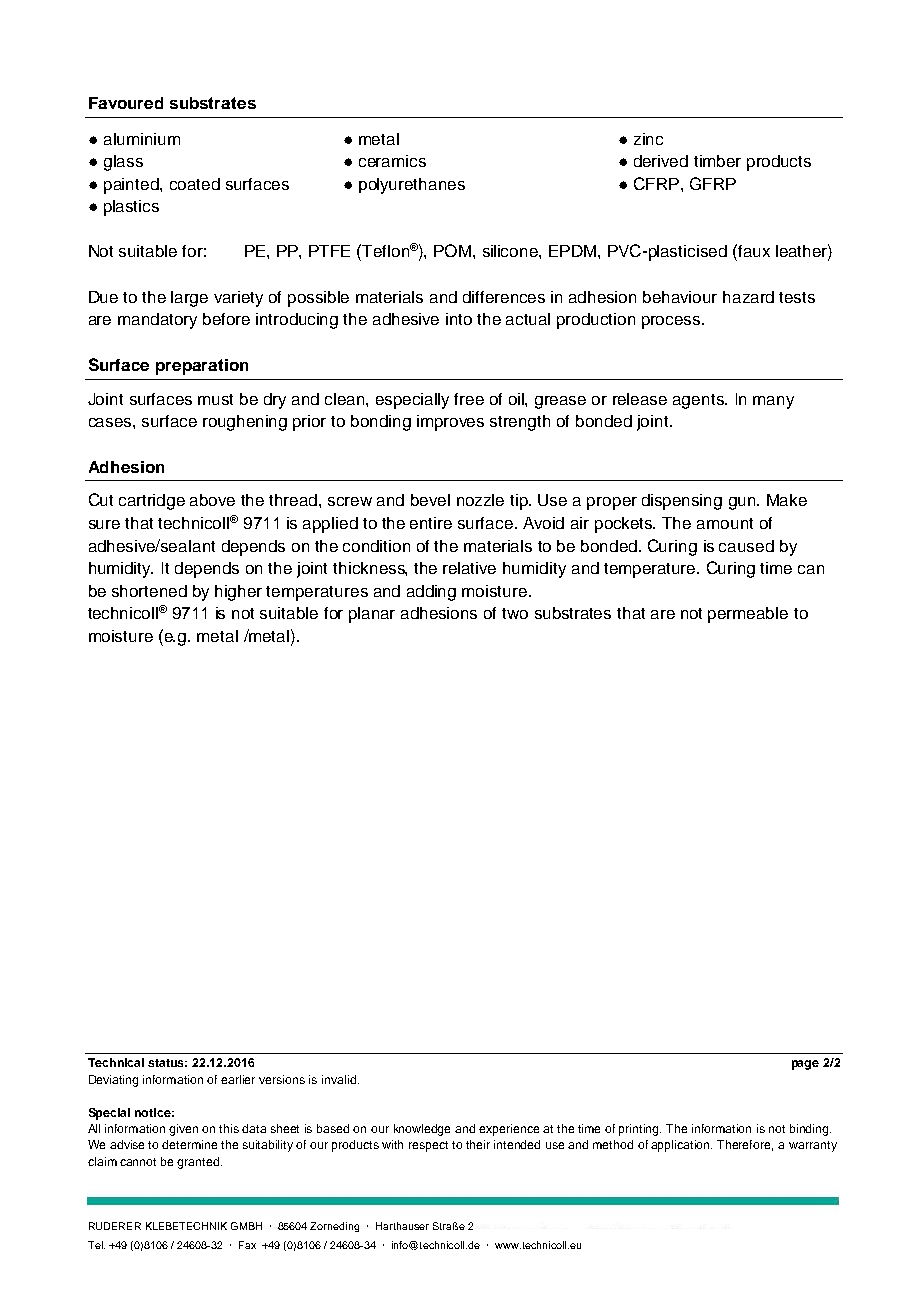  Describe the element at coordinates (717, 161) in the image. I see `timber` at that location.
